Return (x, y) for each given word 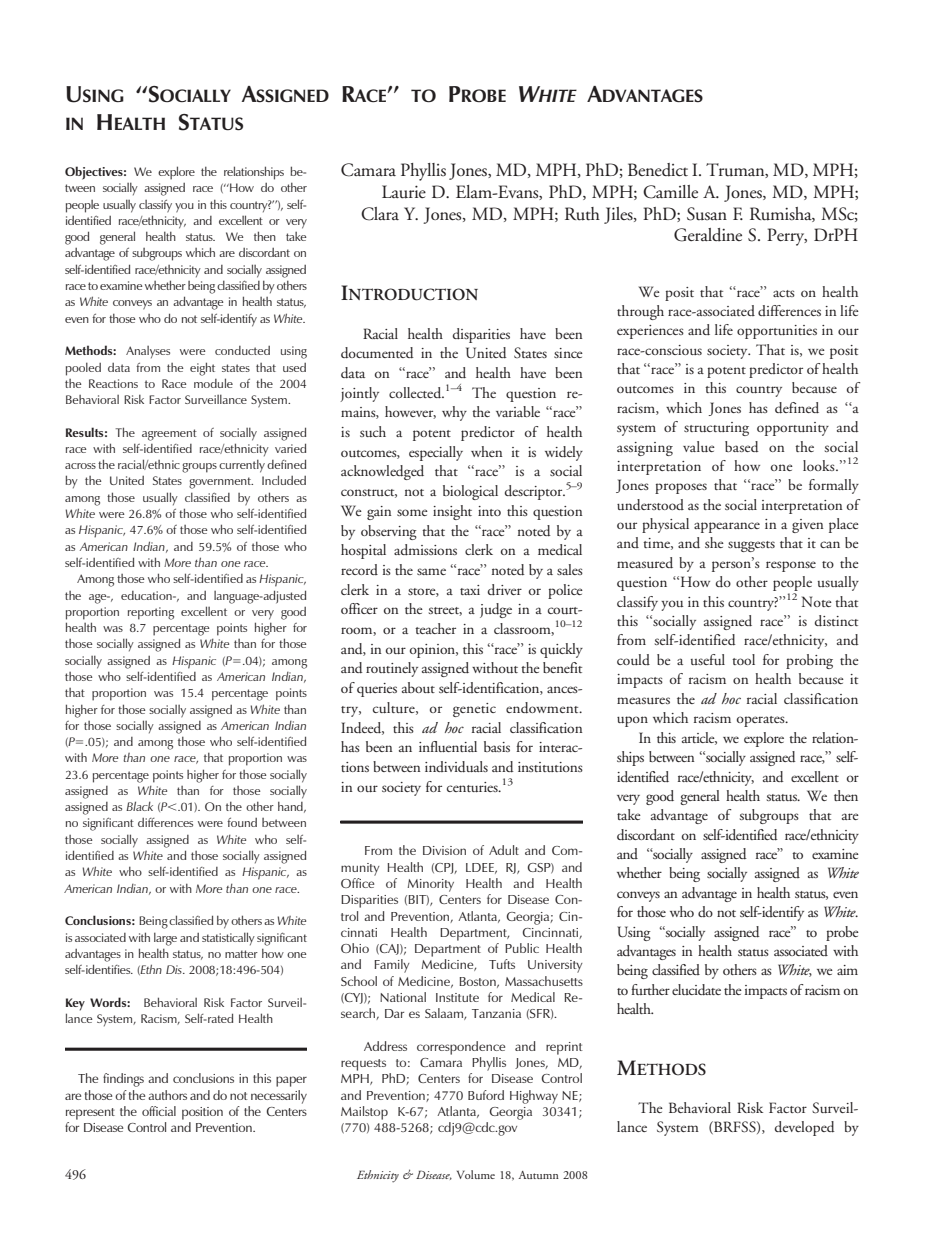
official (159, 1111)
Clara (380, 214)
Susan (707, 214)
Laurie (404, 192)
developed (805, 1128)
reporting (151, 613)
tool (743, 659)
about (418, 687)
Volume (476, 1174)
